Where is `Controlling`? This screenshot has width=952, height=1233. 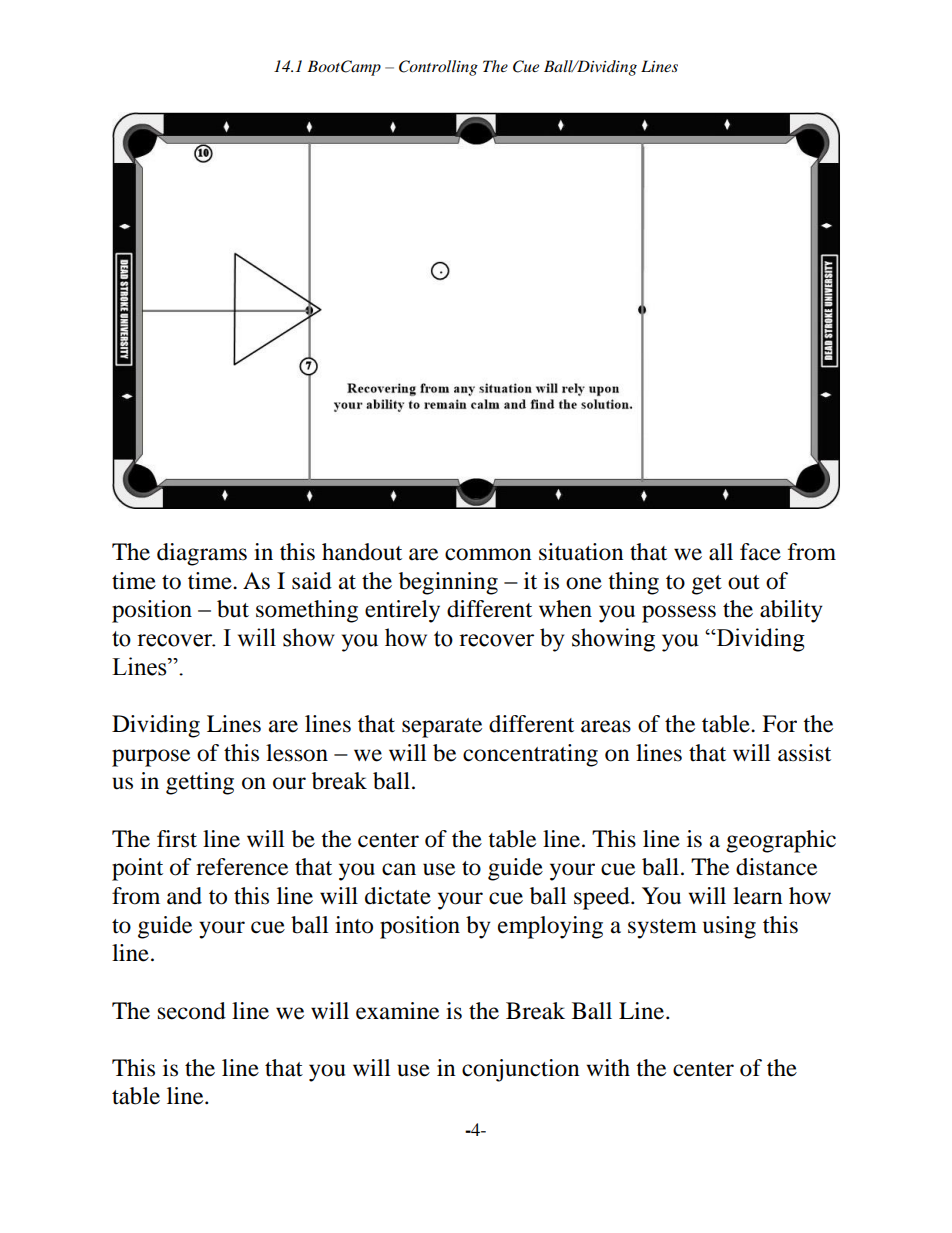
Controlling is located at coordinates (438, 68).
